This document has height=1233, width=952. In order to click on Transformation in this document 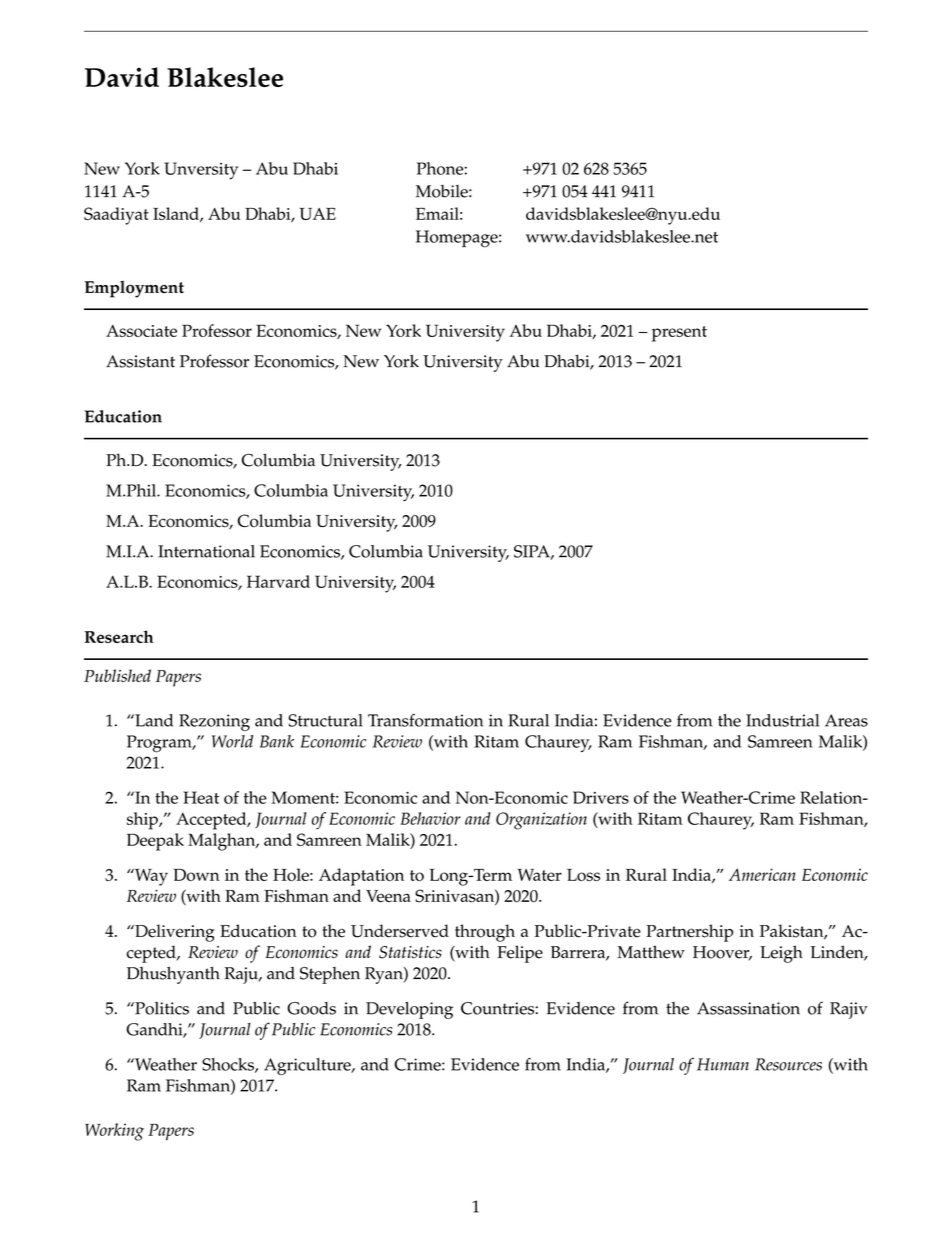, I will do `click(425, 720)`.
